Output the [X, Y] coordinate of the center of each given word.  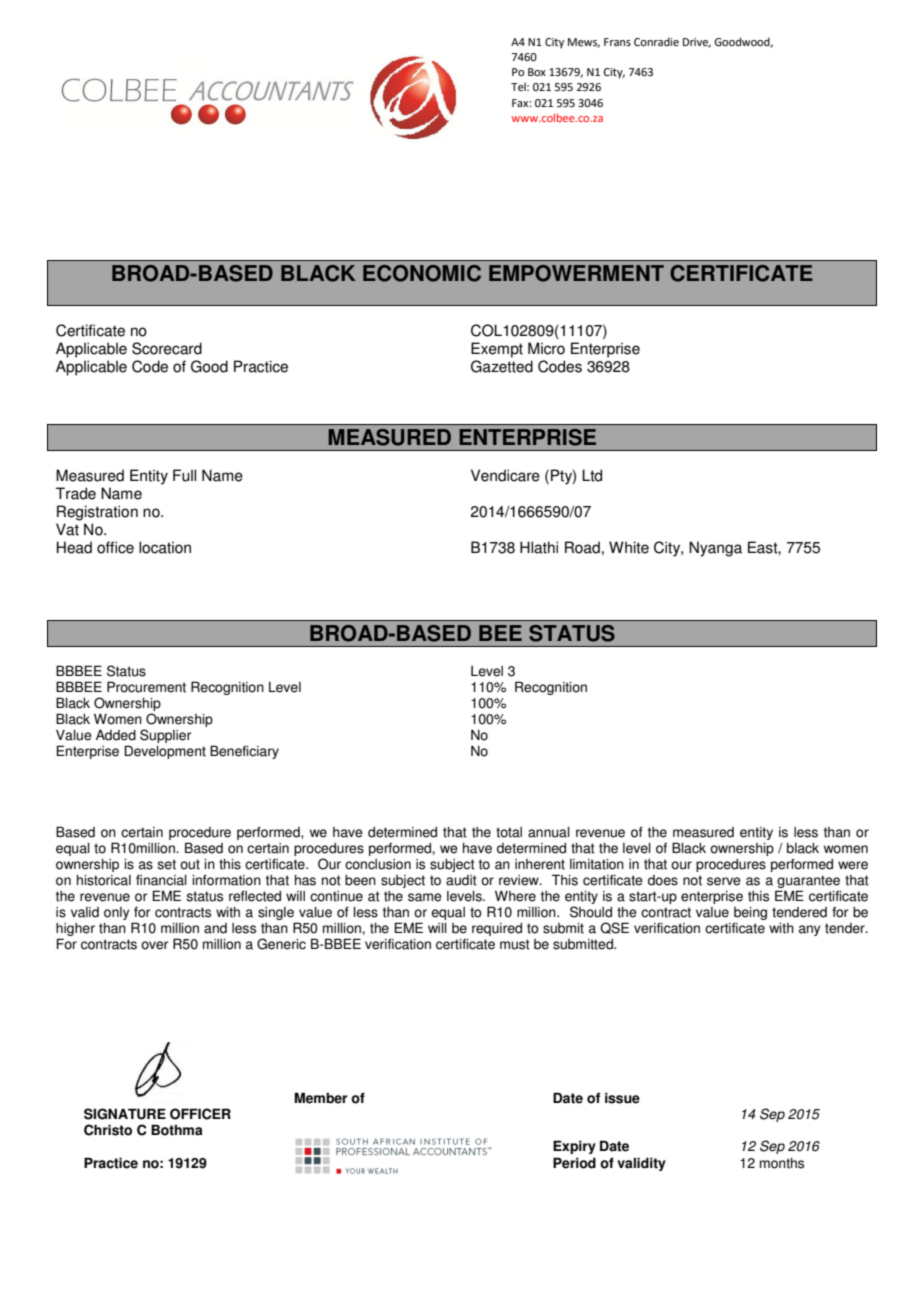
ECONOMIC [422, 273]
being [750, 915]
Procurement [146, 687]
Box [537, 72]
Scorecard [167, 348]
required [497, 929]
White [629, 547]
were [853, 865]
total [509, 832]
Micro [546, 348]
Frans [617, 42]
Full [184, 475]
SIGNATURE [125, 1114]
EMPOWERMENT [576, 273]
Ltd [592, 475]
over [154, 945]
